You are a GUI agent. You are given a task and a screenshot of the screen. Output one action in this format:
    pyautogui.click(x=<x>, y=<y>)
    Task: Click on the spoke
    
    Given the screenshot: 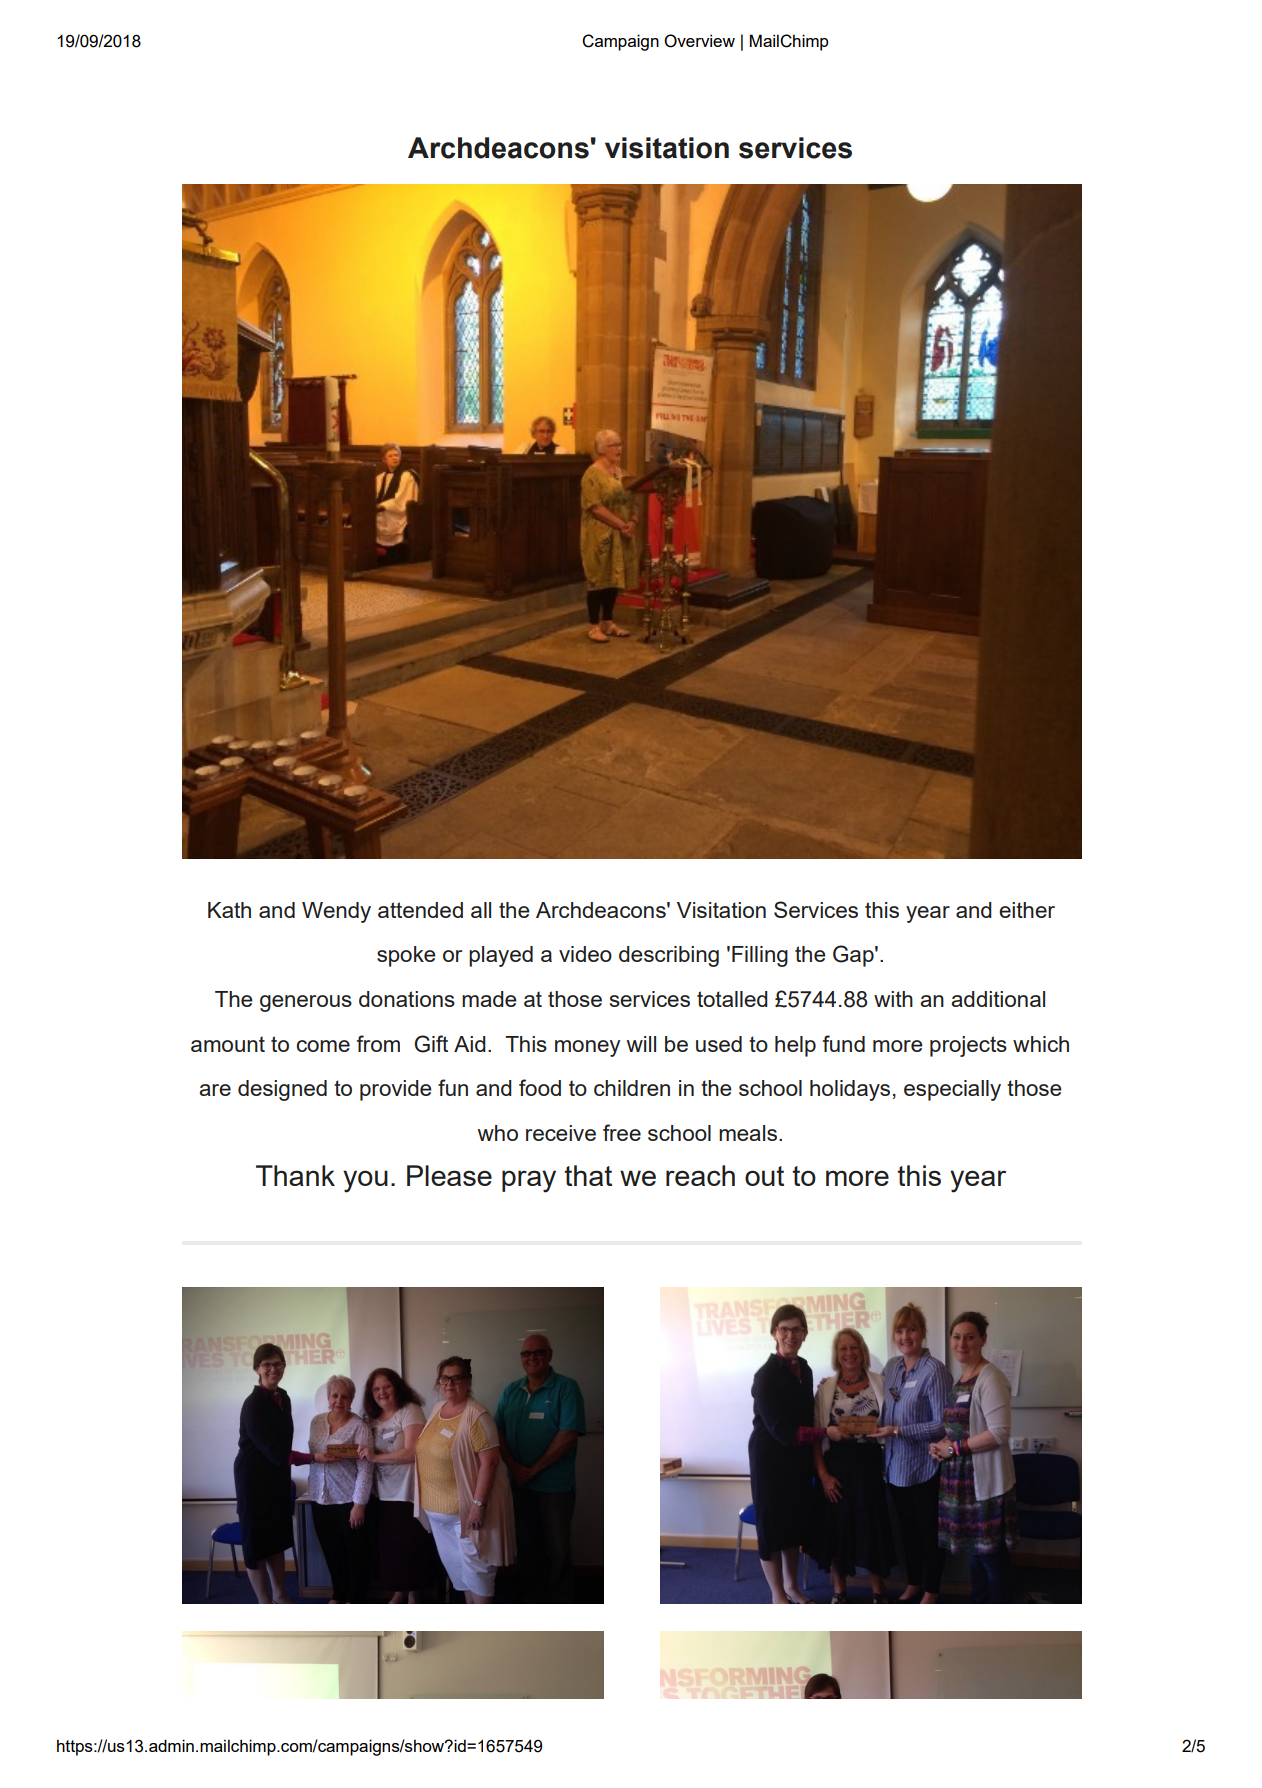 What is the action you would take?
    pyautogui.click(x=406, y=956)
